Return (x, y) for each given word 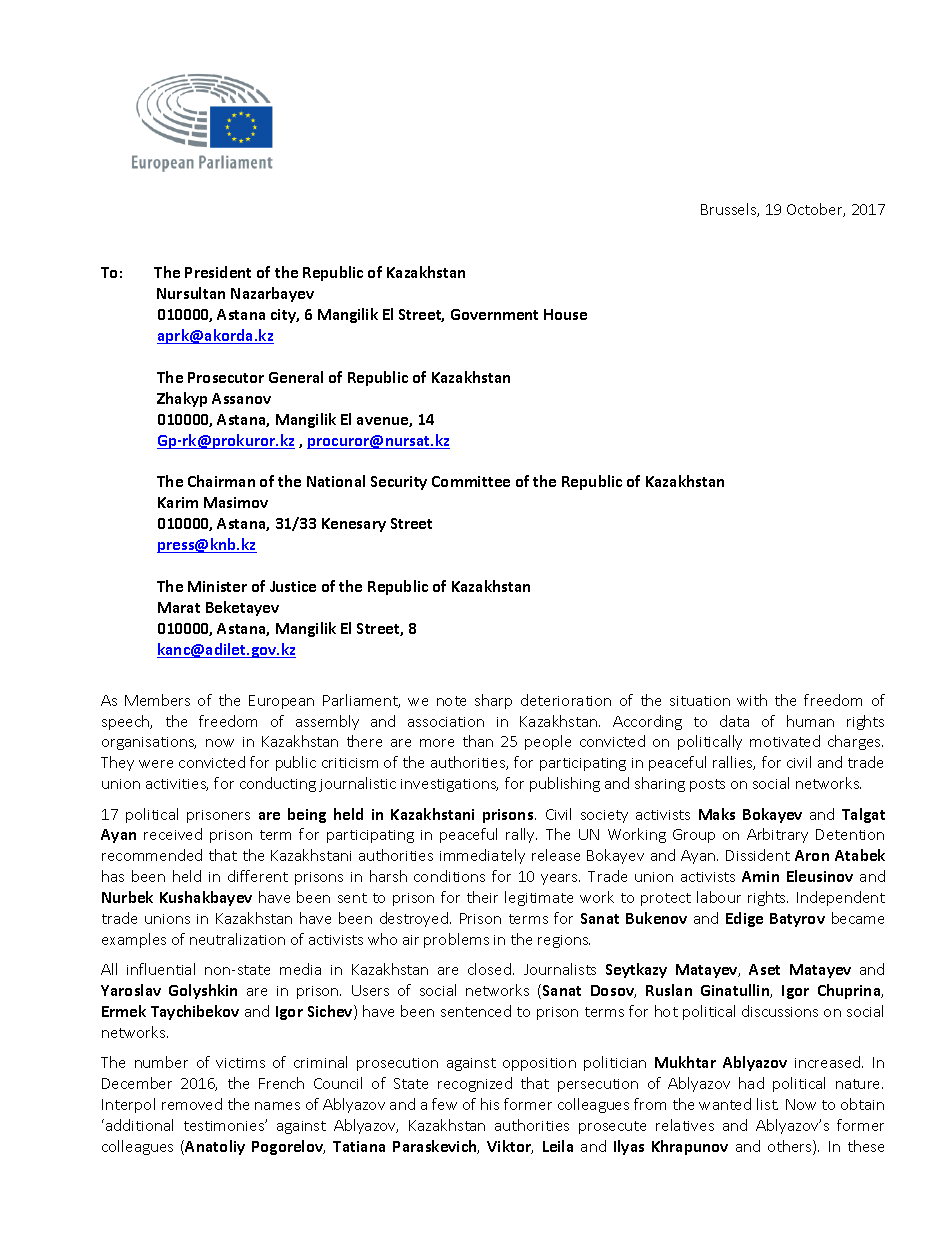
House (565, 314)
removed (192, 1104)
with (752, 700)
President (218, 272)
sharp (493, 701)
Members (157, 700)
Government (494, 314)
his (490, 1104)
